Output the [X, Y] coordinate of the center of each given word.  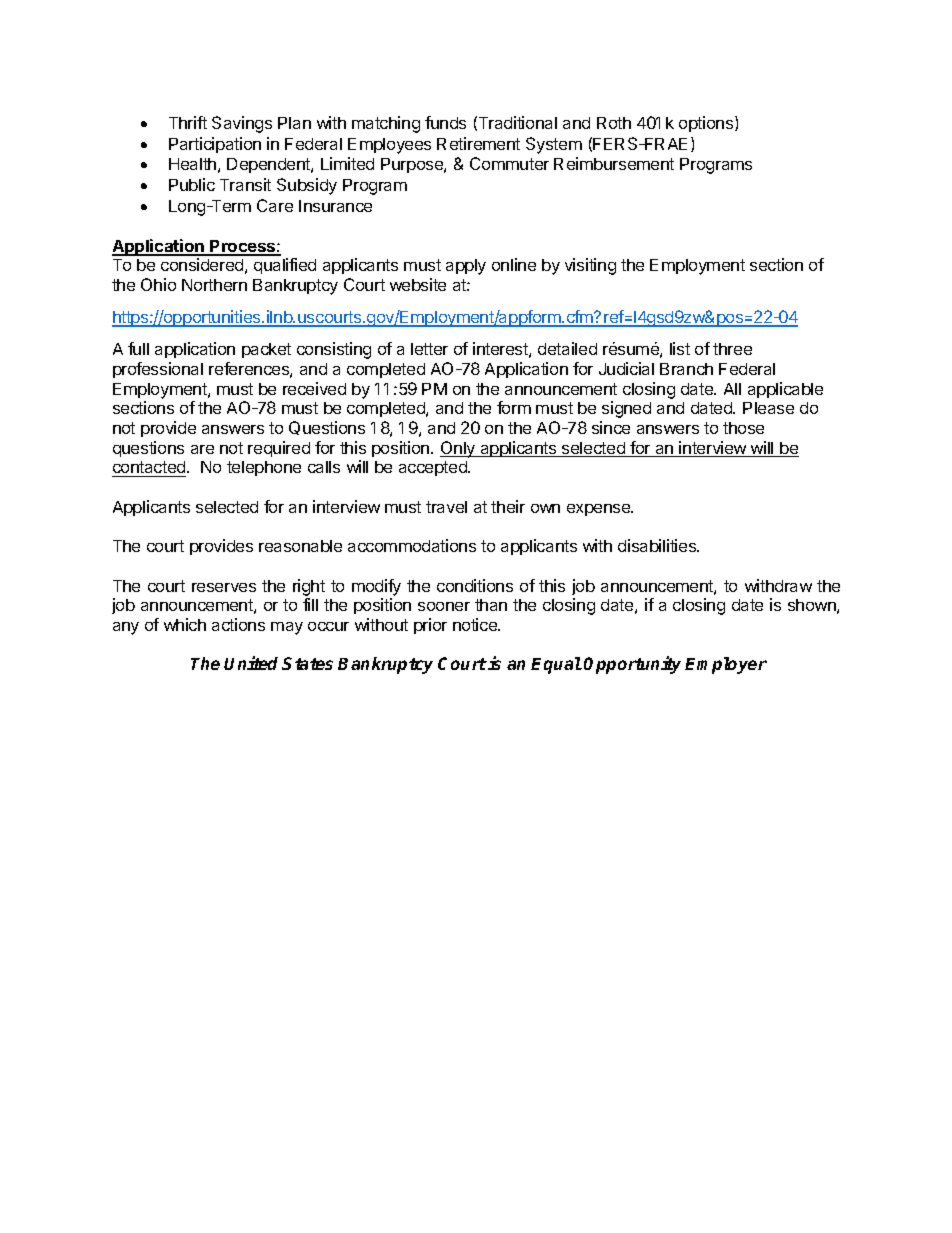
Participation [215, 145]
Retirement [478, 143]
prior [430, 626]
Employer [726, 665]
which [185, 624]
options [707, 124]
